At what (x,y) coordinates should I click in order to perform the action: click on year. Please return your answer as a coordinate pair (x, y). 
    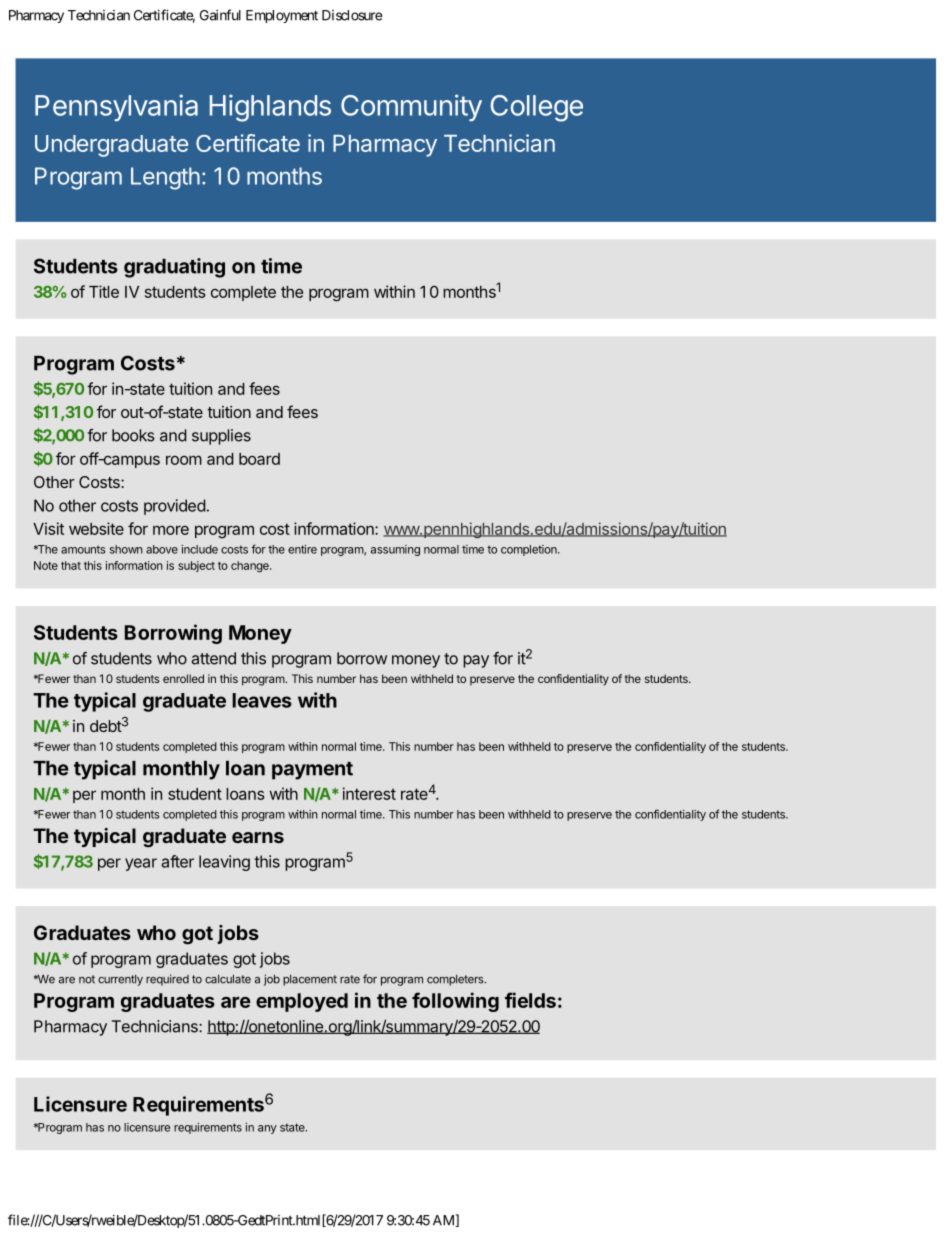
    Looking at the image, I should click on (141, 864).
